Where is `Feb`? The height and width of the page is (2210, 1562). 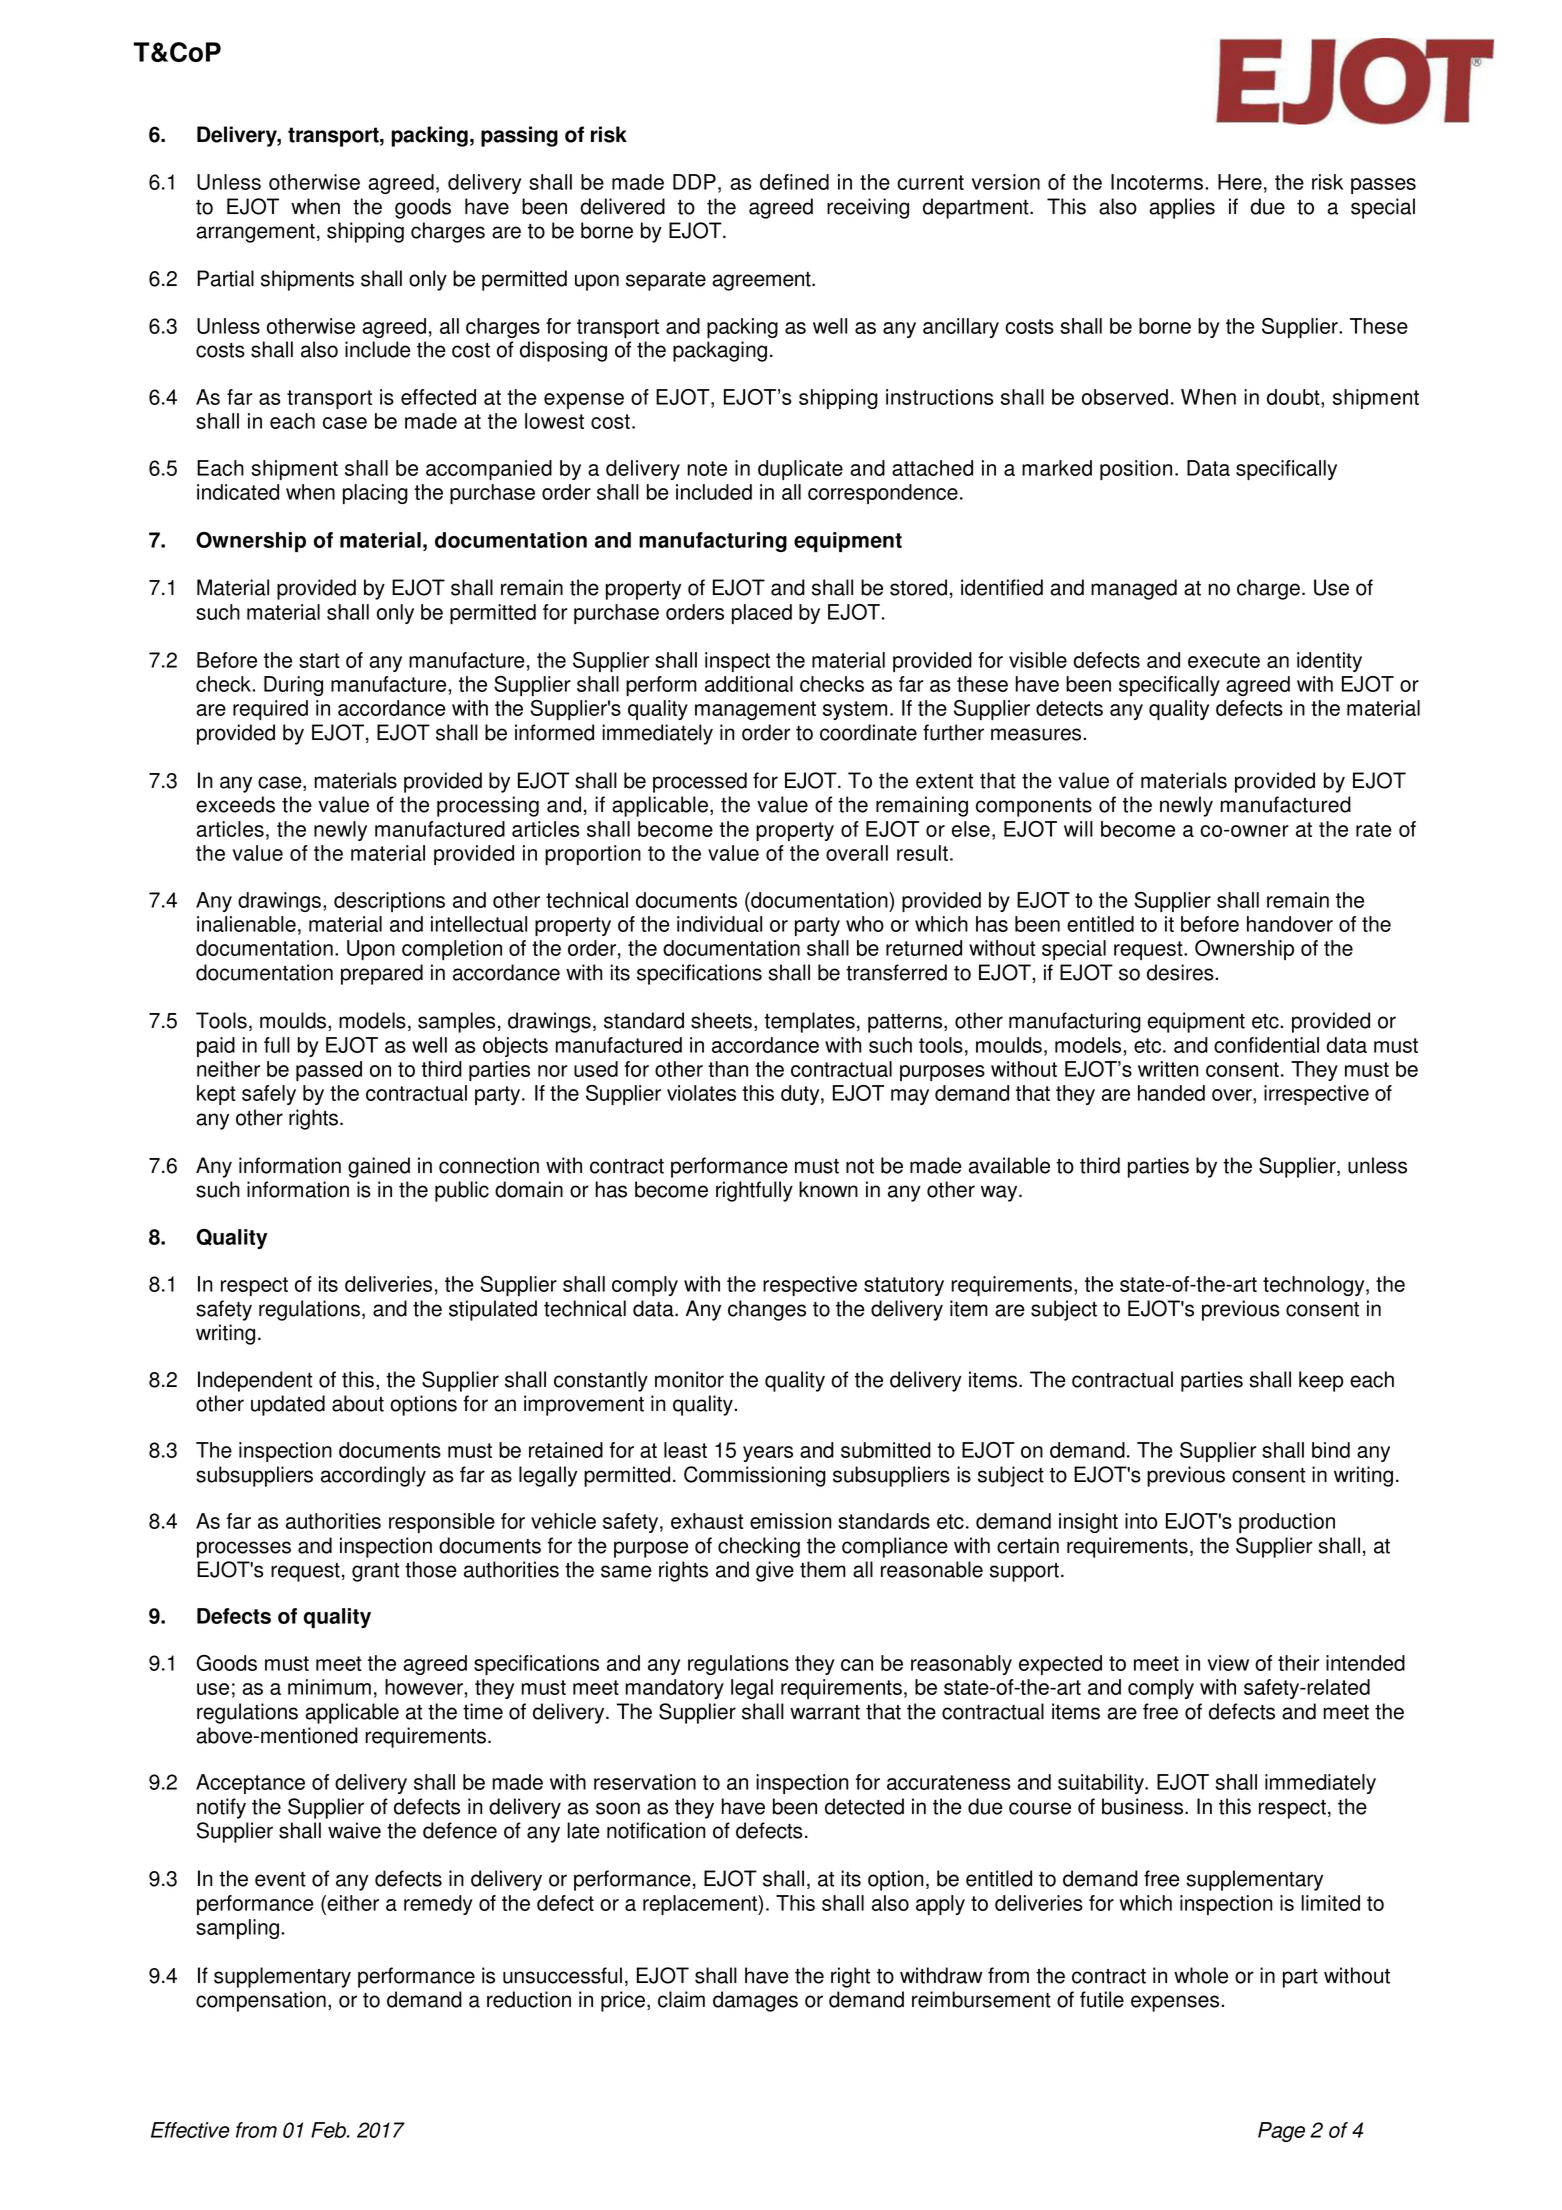 Feb is located at coordinates (329, 2130).
